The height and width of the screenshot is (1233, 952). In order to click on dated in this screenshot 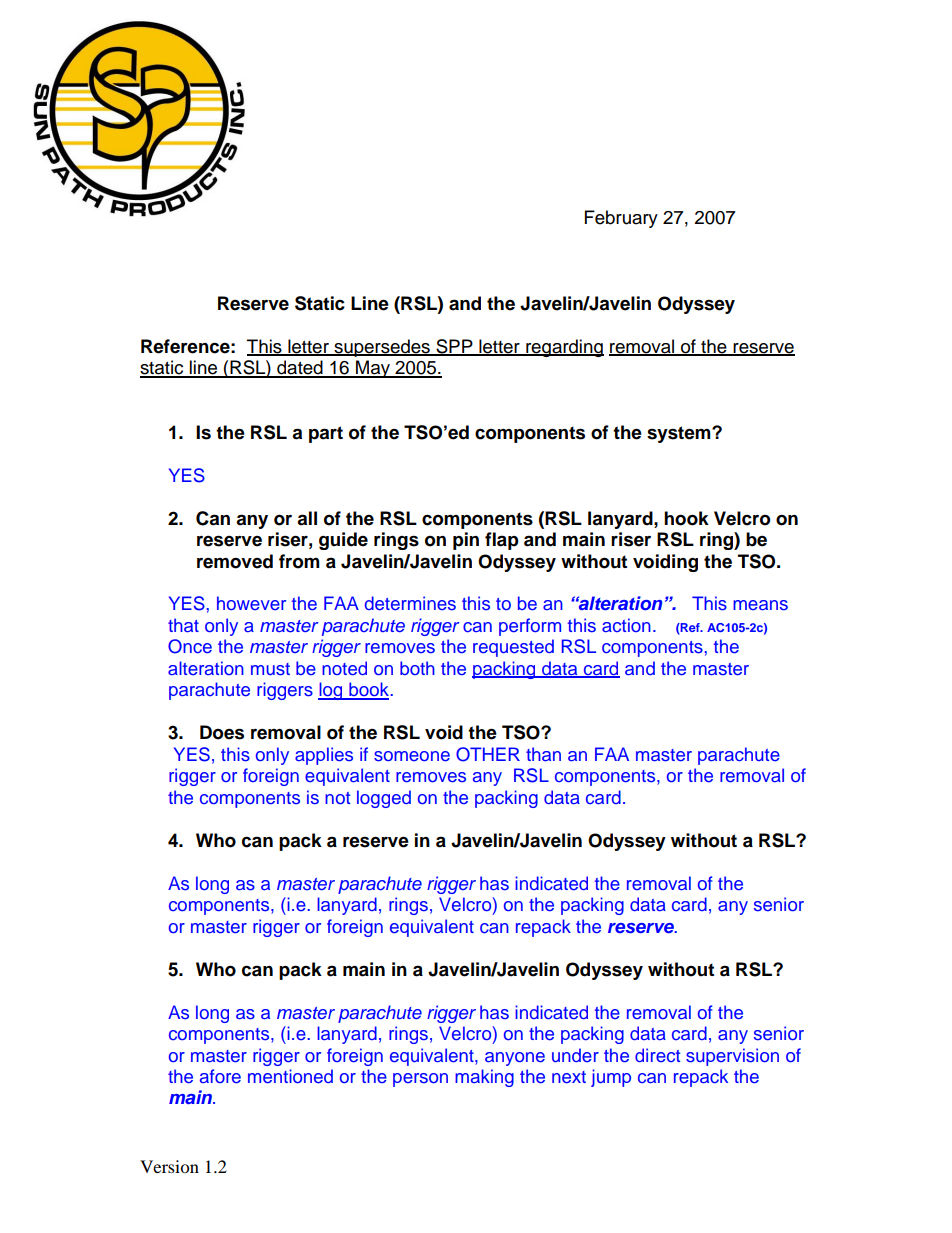, I will do `click(300, 368)`.
